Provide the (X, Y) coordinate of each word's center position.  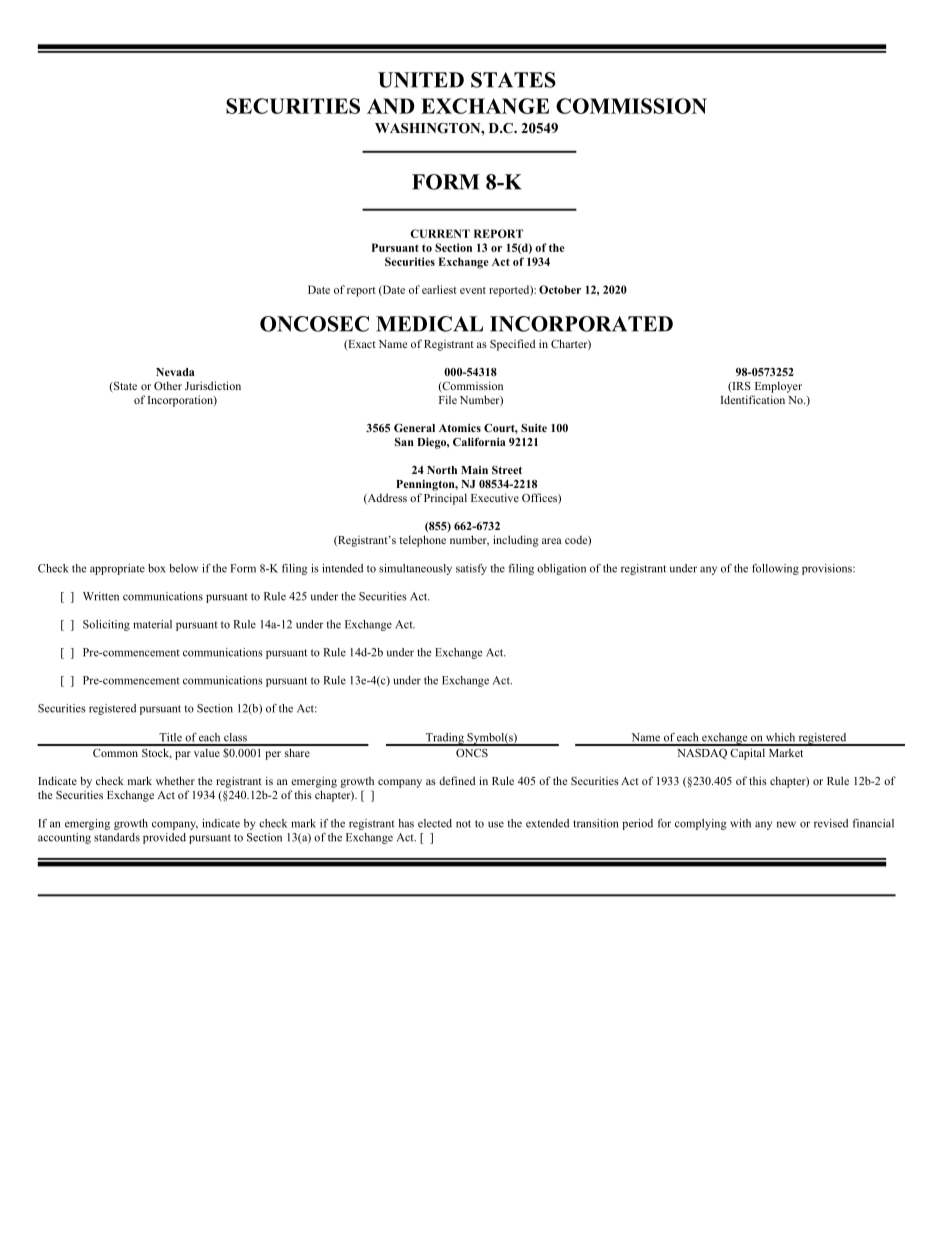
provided (164, 838)
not (463, 824)
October (560, 289)
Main (474, 470)
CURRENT (440, 233)
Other (168, 385)
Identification (753, 399)
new (786, 824)
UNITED (421, 80)
